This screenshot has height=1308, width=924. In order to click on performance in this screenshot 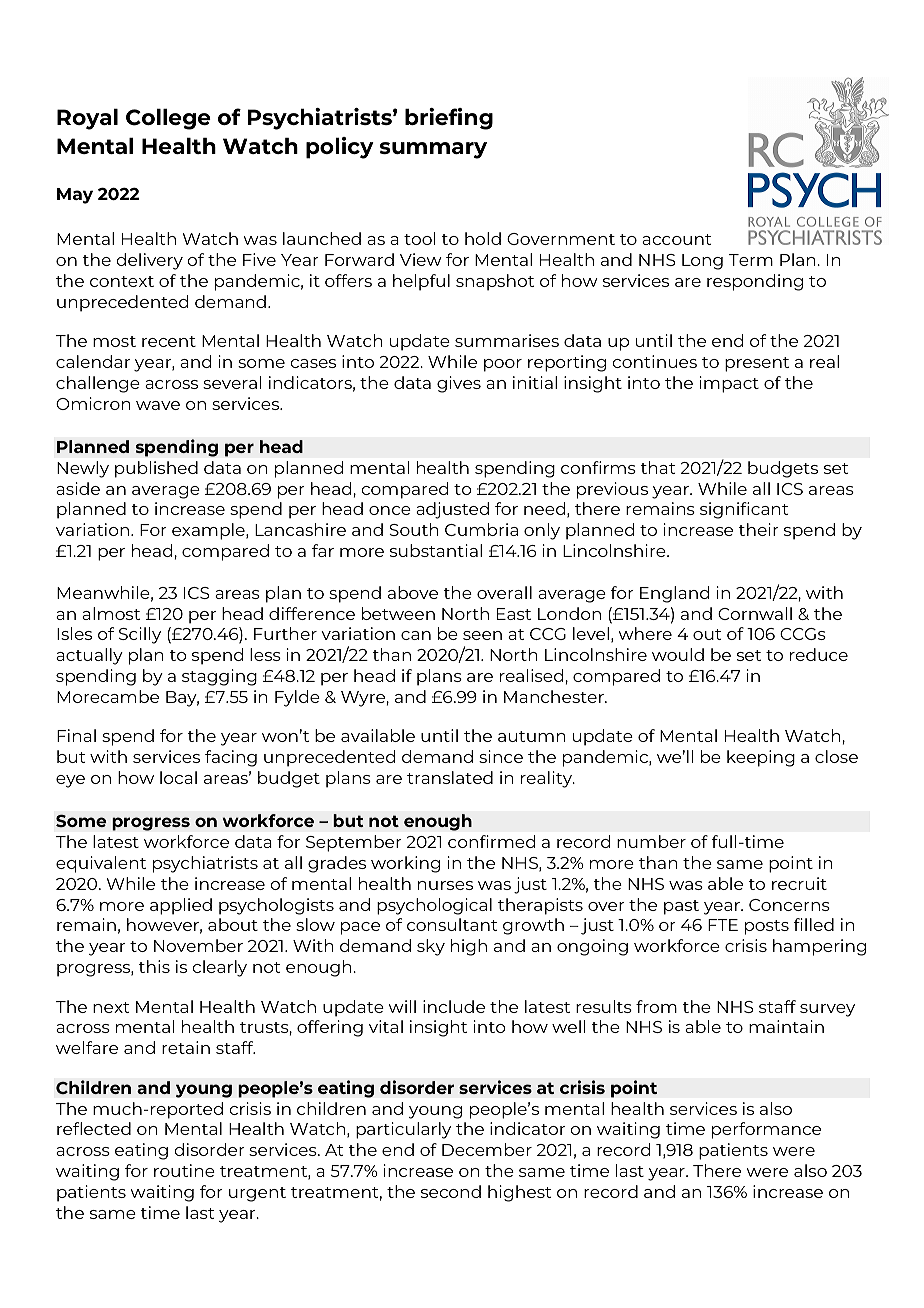, I will do `click(766, 1130)`.
